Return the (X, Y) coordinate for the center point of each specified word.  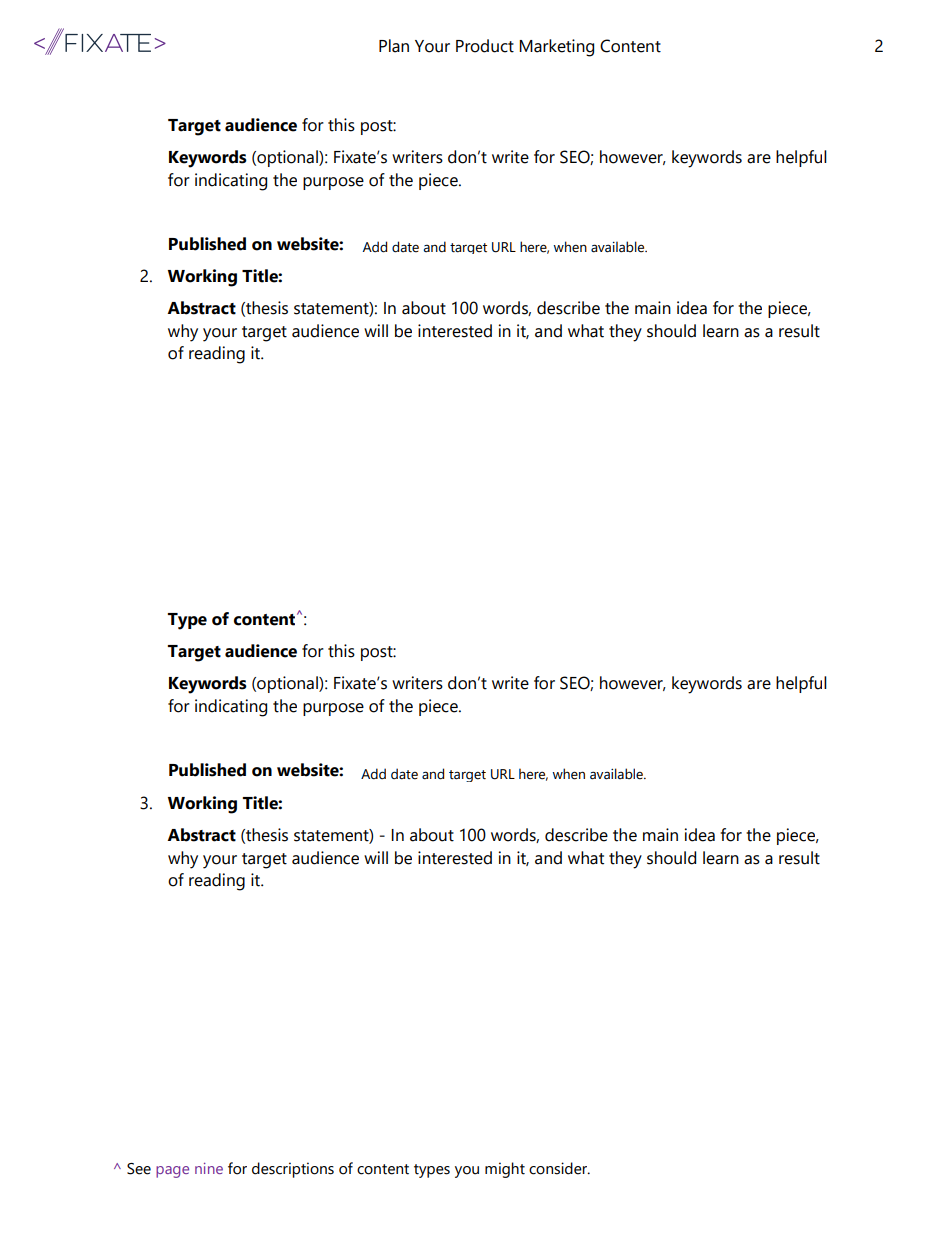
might (505, 1170)
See (139, 1169)
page (172, 1172)
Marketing (556, 48)
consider (559, 1168)
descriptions (293, 1170)
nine (209, 1168)
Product (485, 46)
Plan (394, 46)
